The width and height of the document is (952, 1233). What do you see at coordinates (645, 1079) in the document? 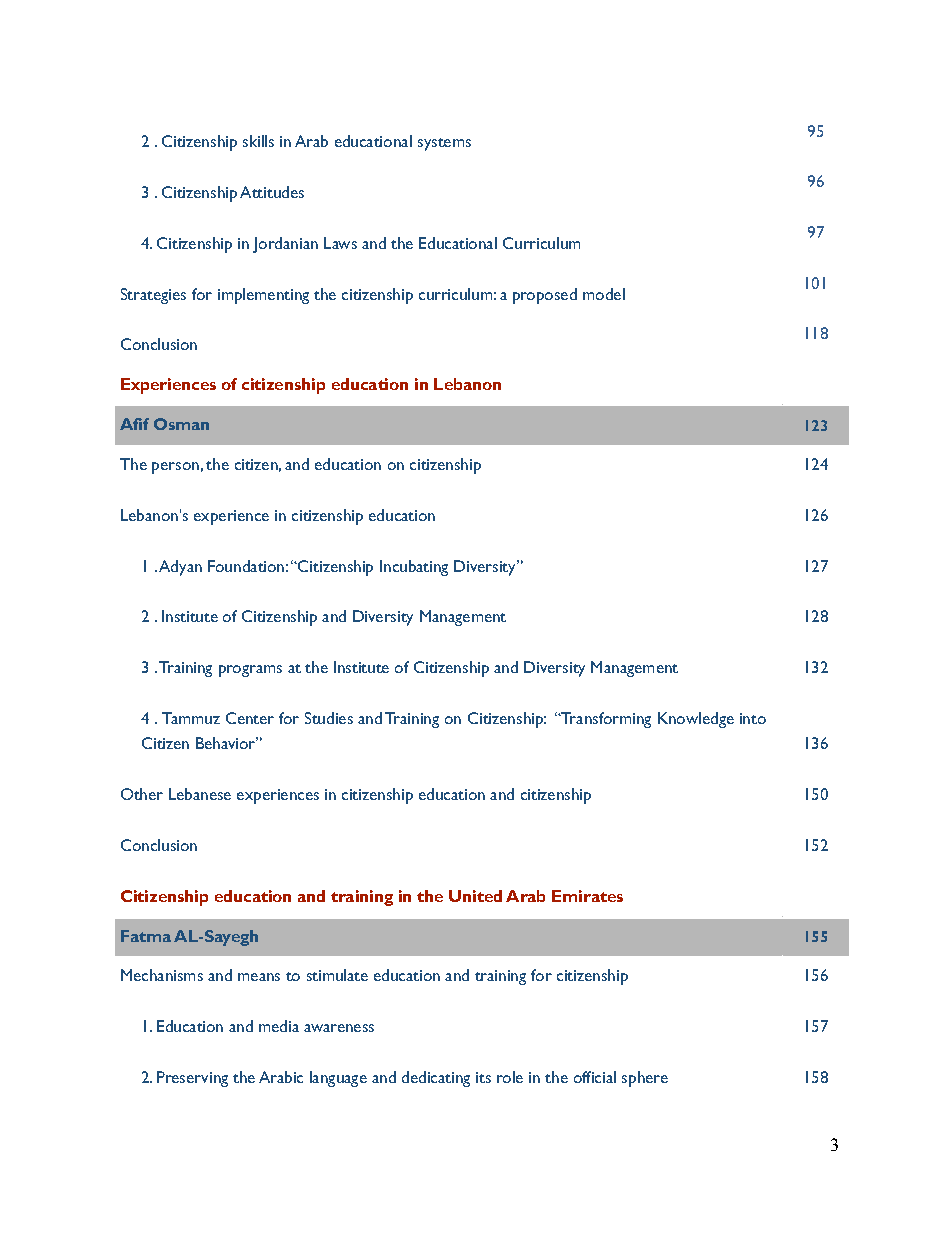
I see `sphere` at bounding box center [645, 1079].
